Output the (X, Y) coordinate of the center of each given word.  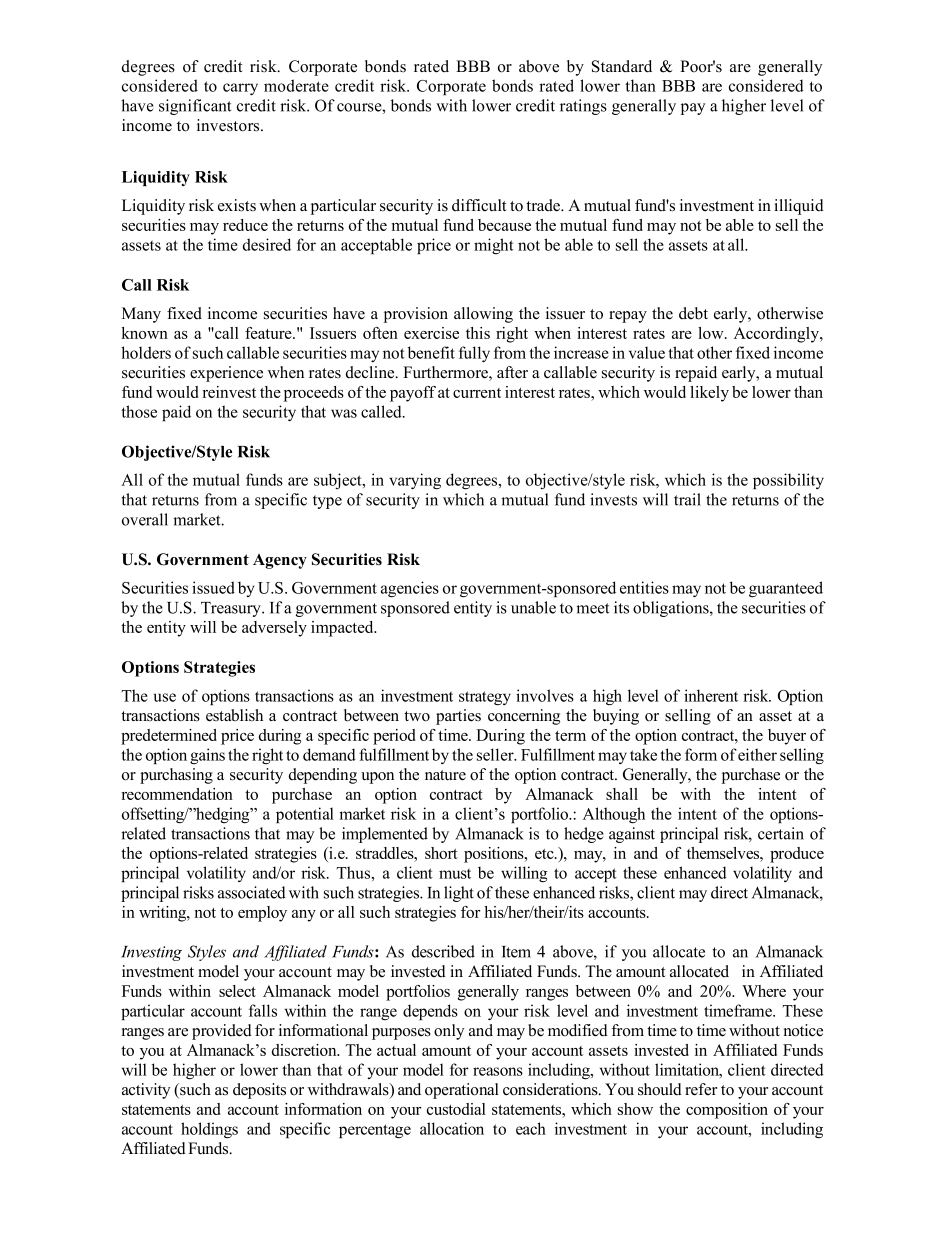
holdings (209, 1130)
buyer (787, 737)
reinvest (229, 392)
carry (240, 89)
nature (445, 775)
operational (462, 1091)
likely (709, 394)
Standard (622, 66)
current (477, 393)
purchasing (176, 776)
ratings (583, 107)
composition (727, 1111)
